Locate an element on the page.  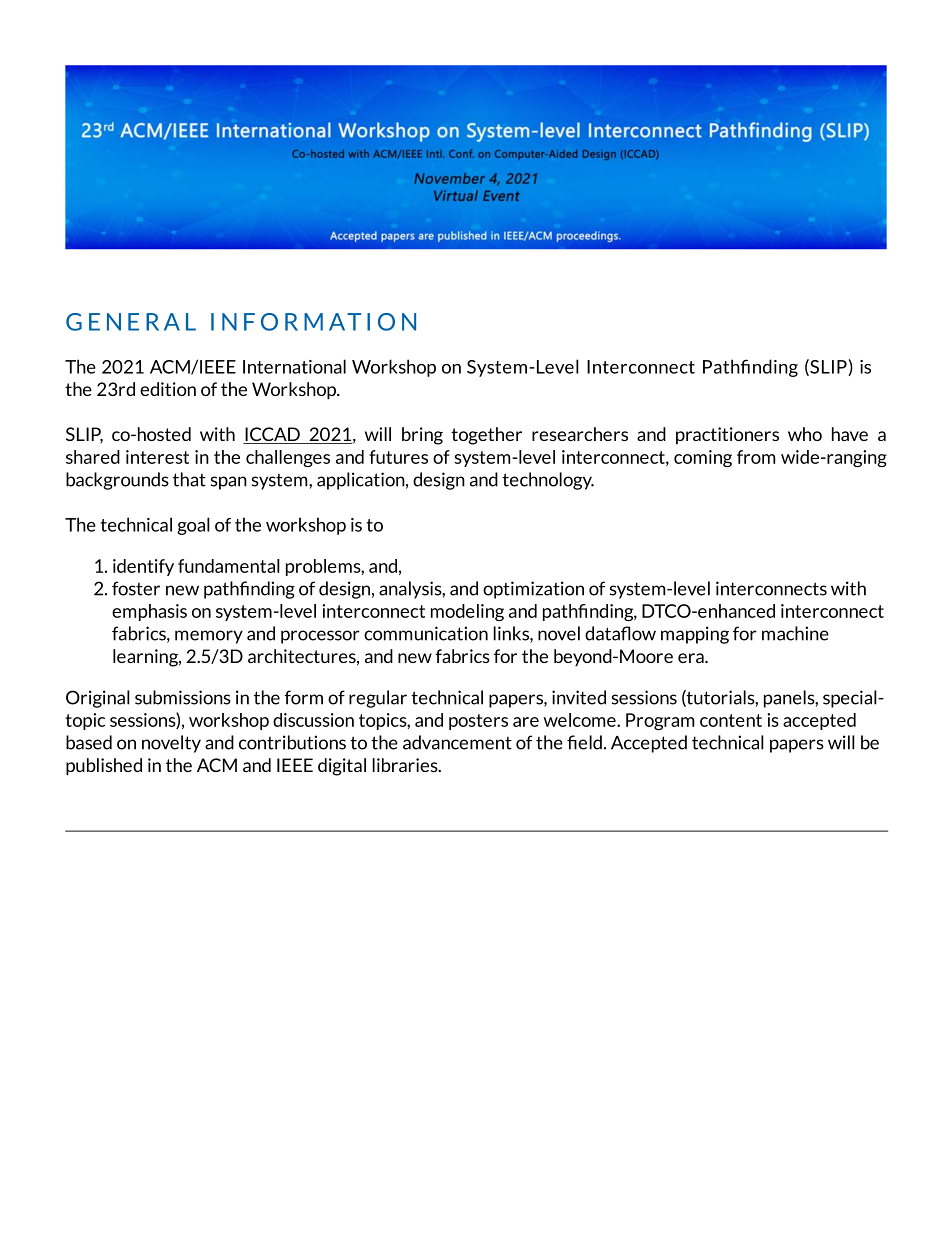
communication is located at coordinates (426, 633).
